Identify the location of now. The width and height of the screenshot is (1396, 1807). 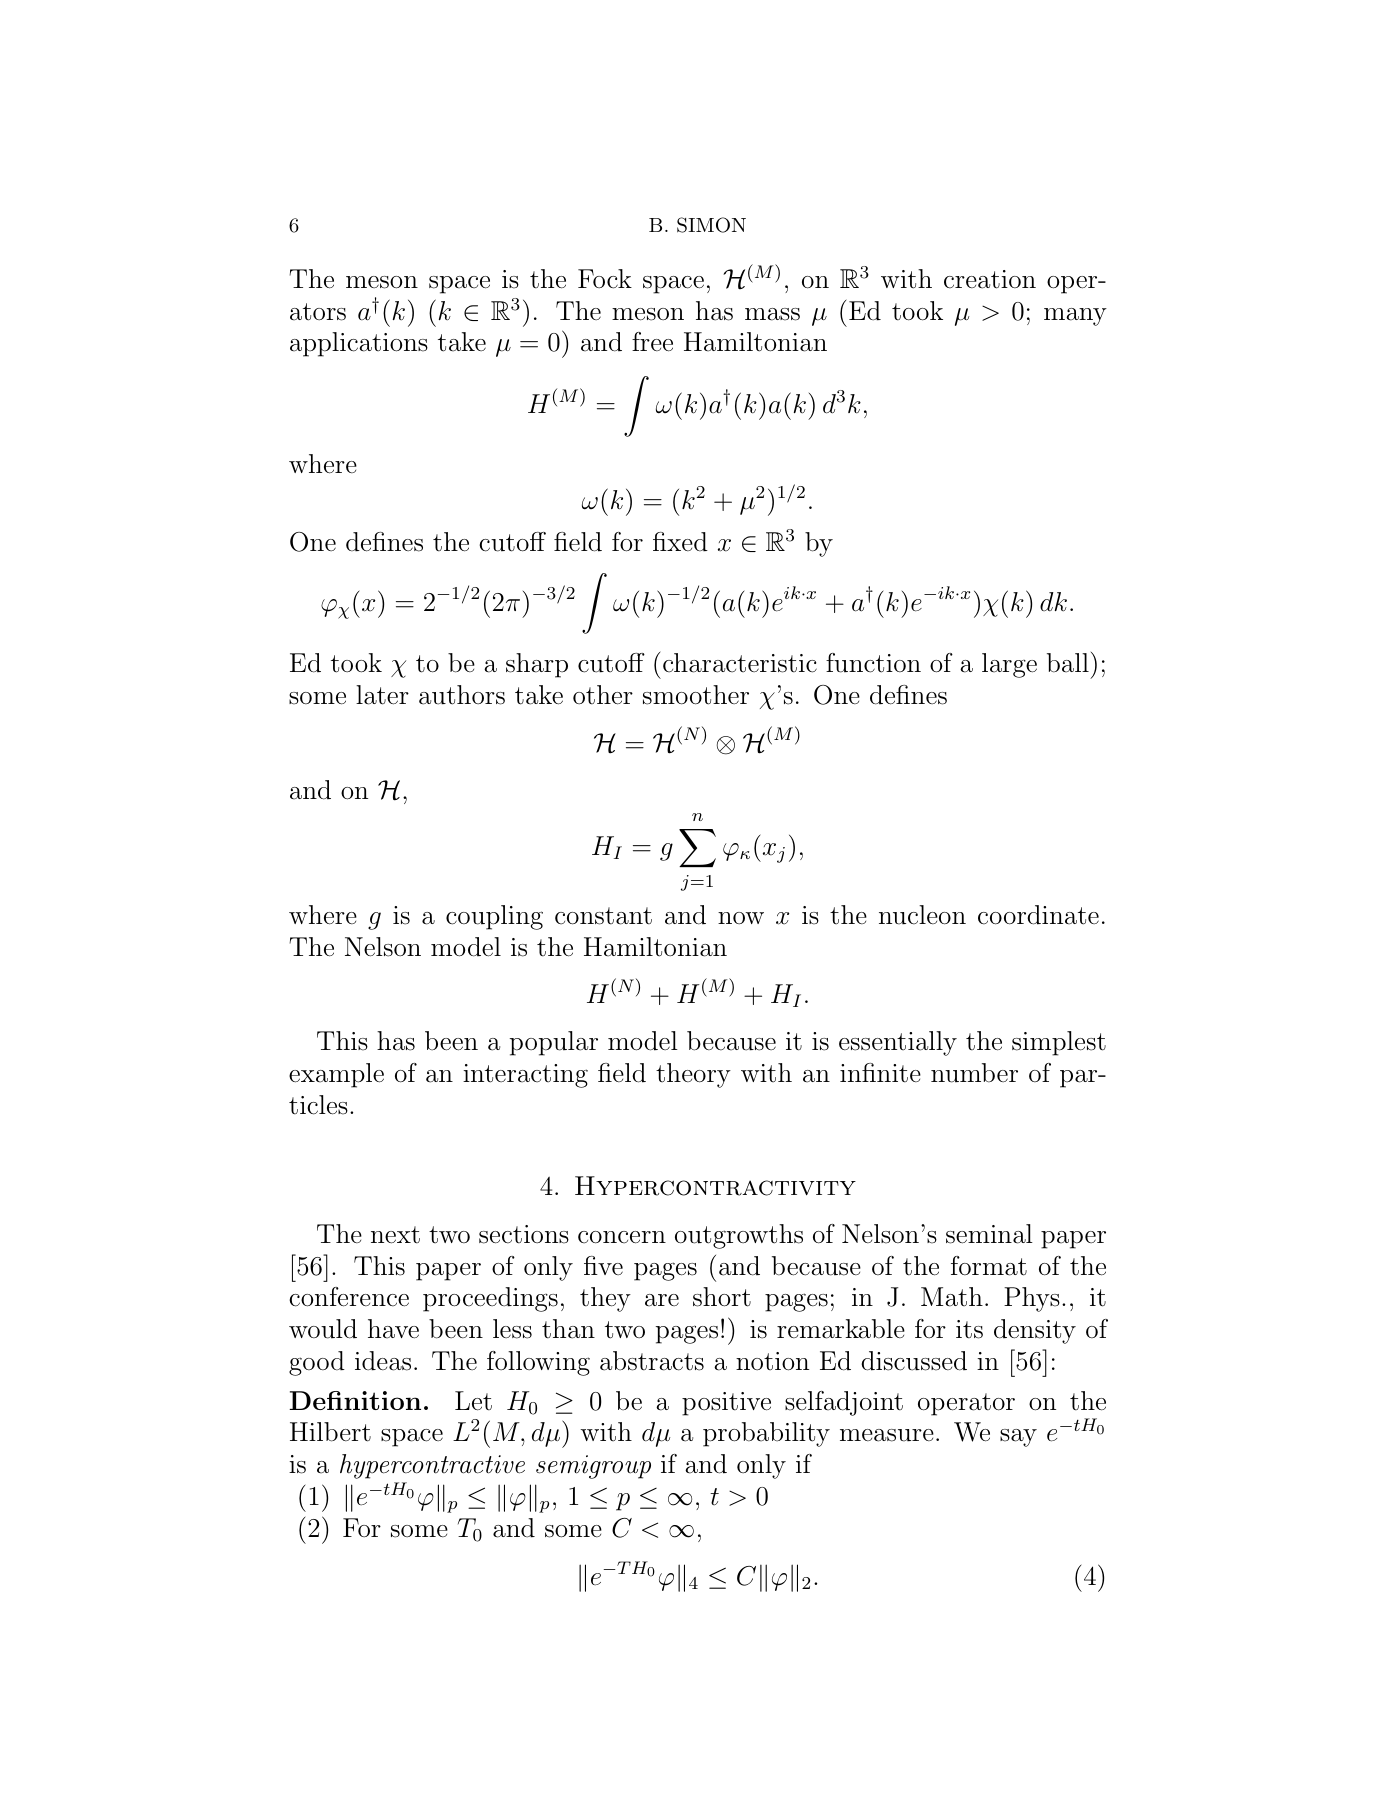
(741, 918).
